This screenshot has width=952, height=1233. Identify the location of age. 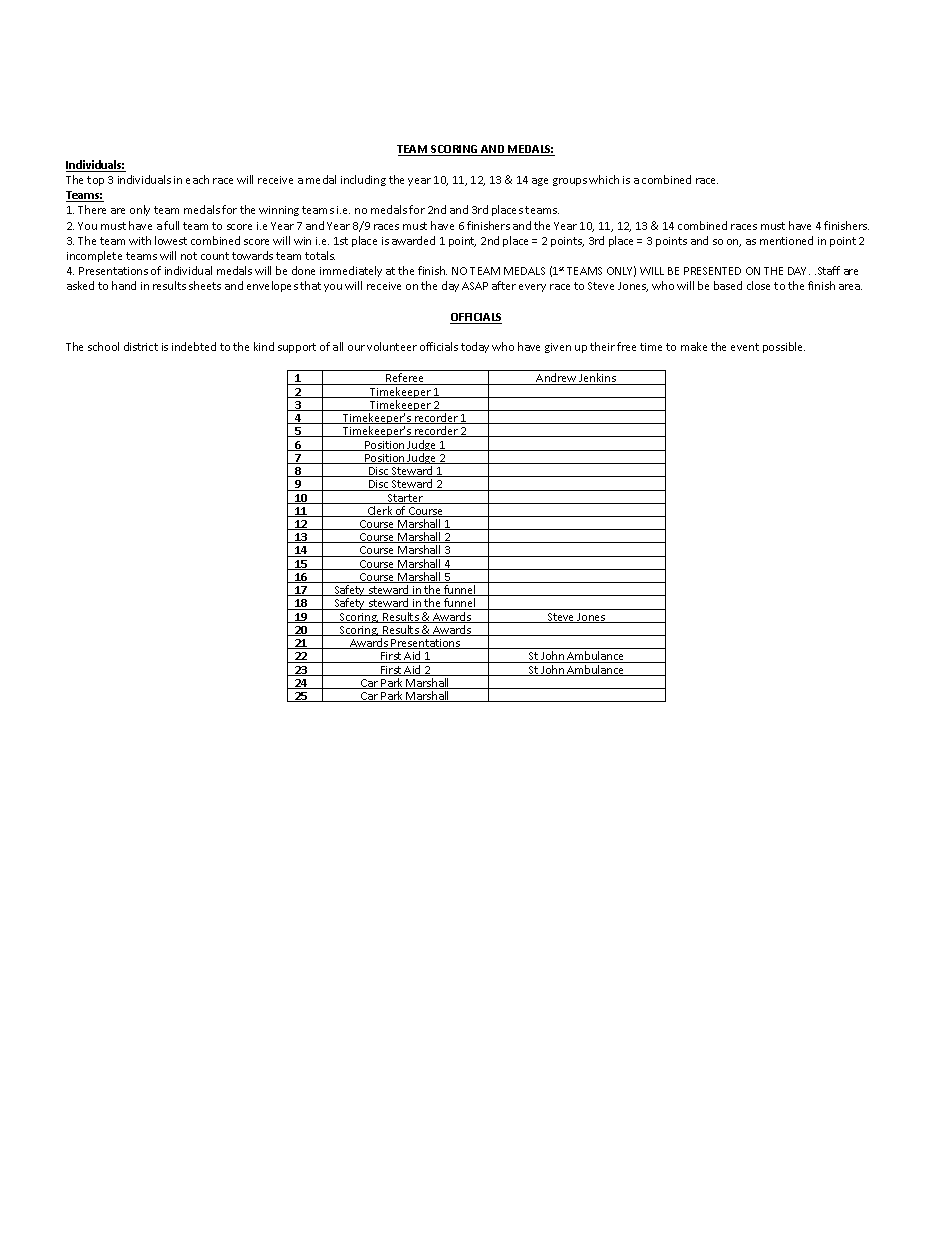
(540, 182).
